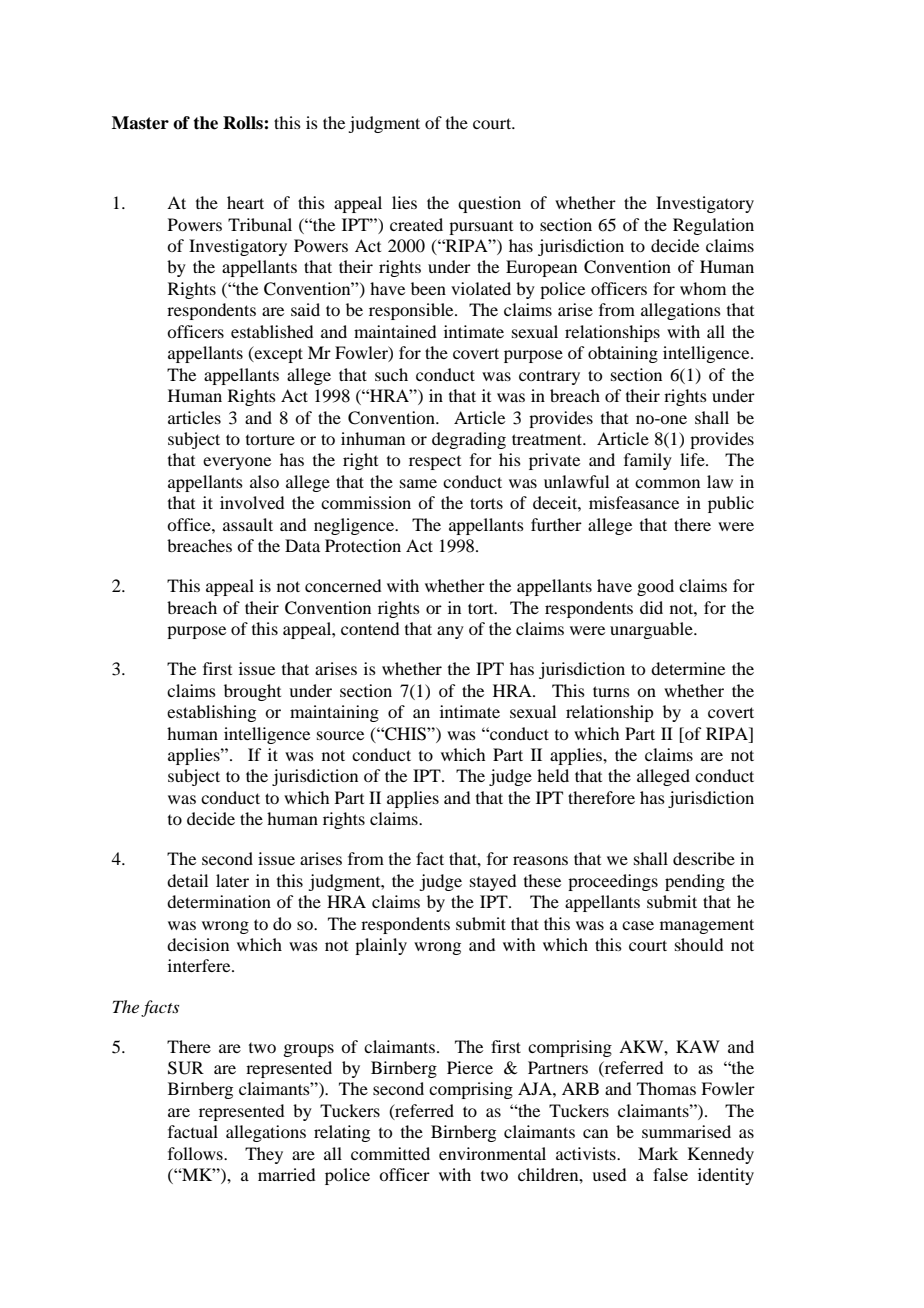 The height and width of the screenshot is (1308, 924). What do you see at coordinates (196, 1153) in the screenshot?
I see `follows` at bounding box center [196, 1153].
